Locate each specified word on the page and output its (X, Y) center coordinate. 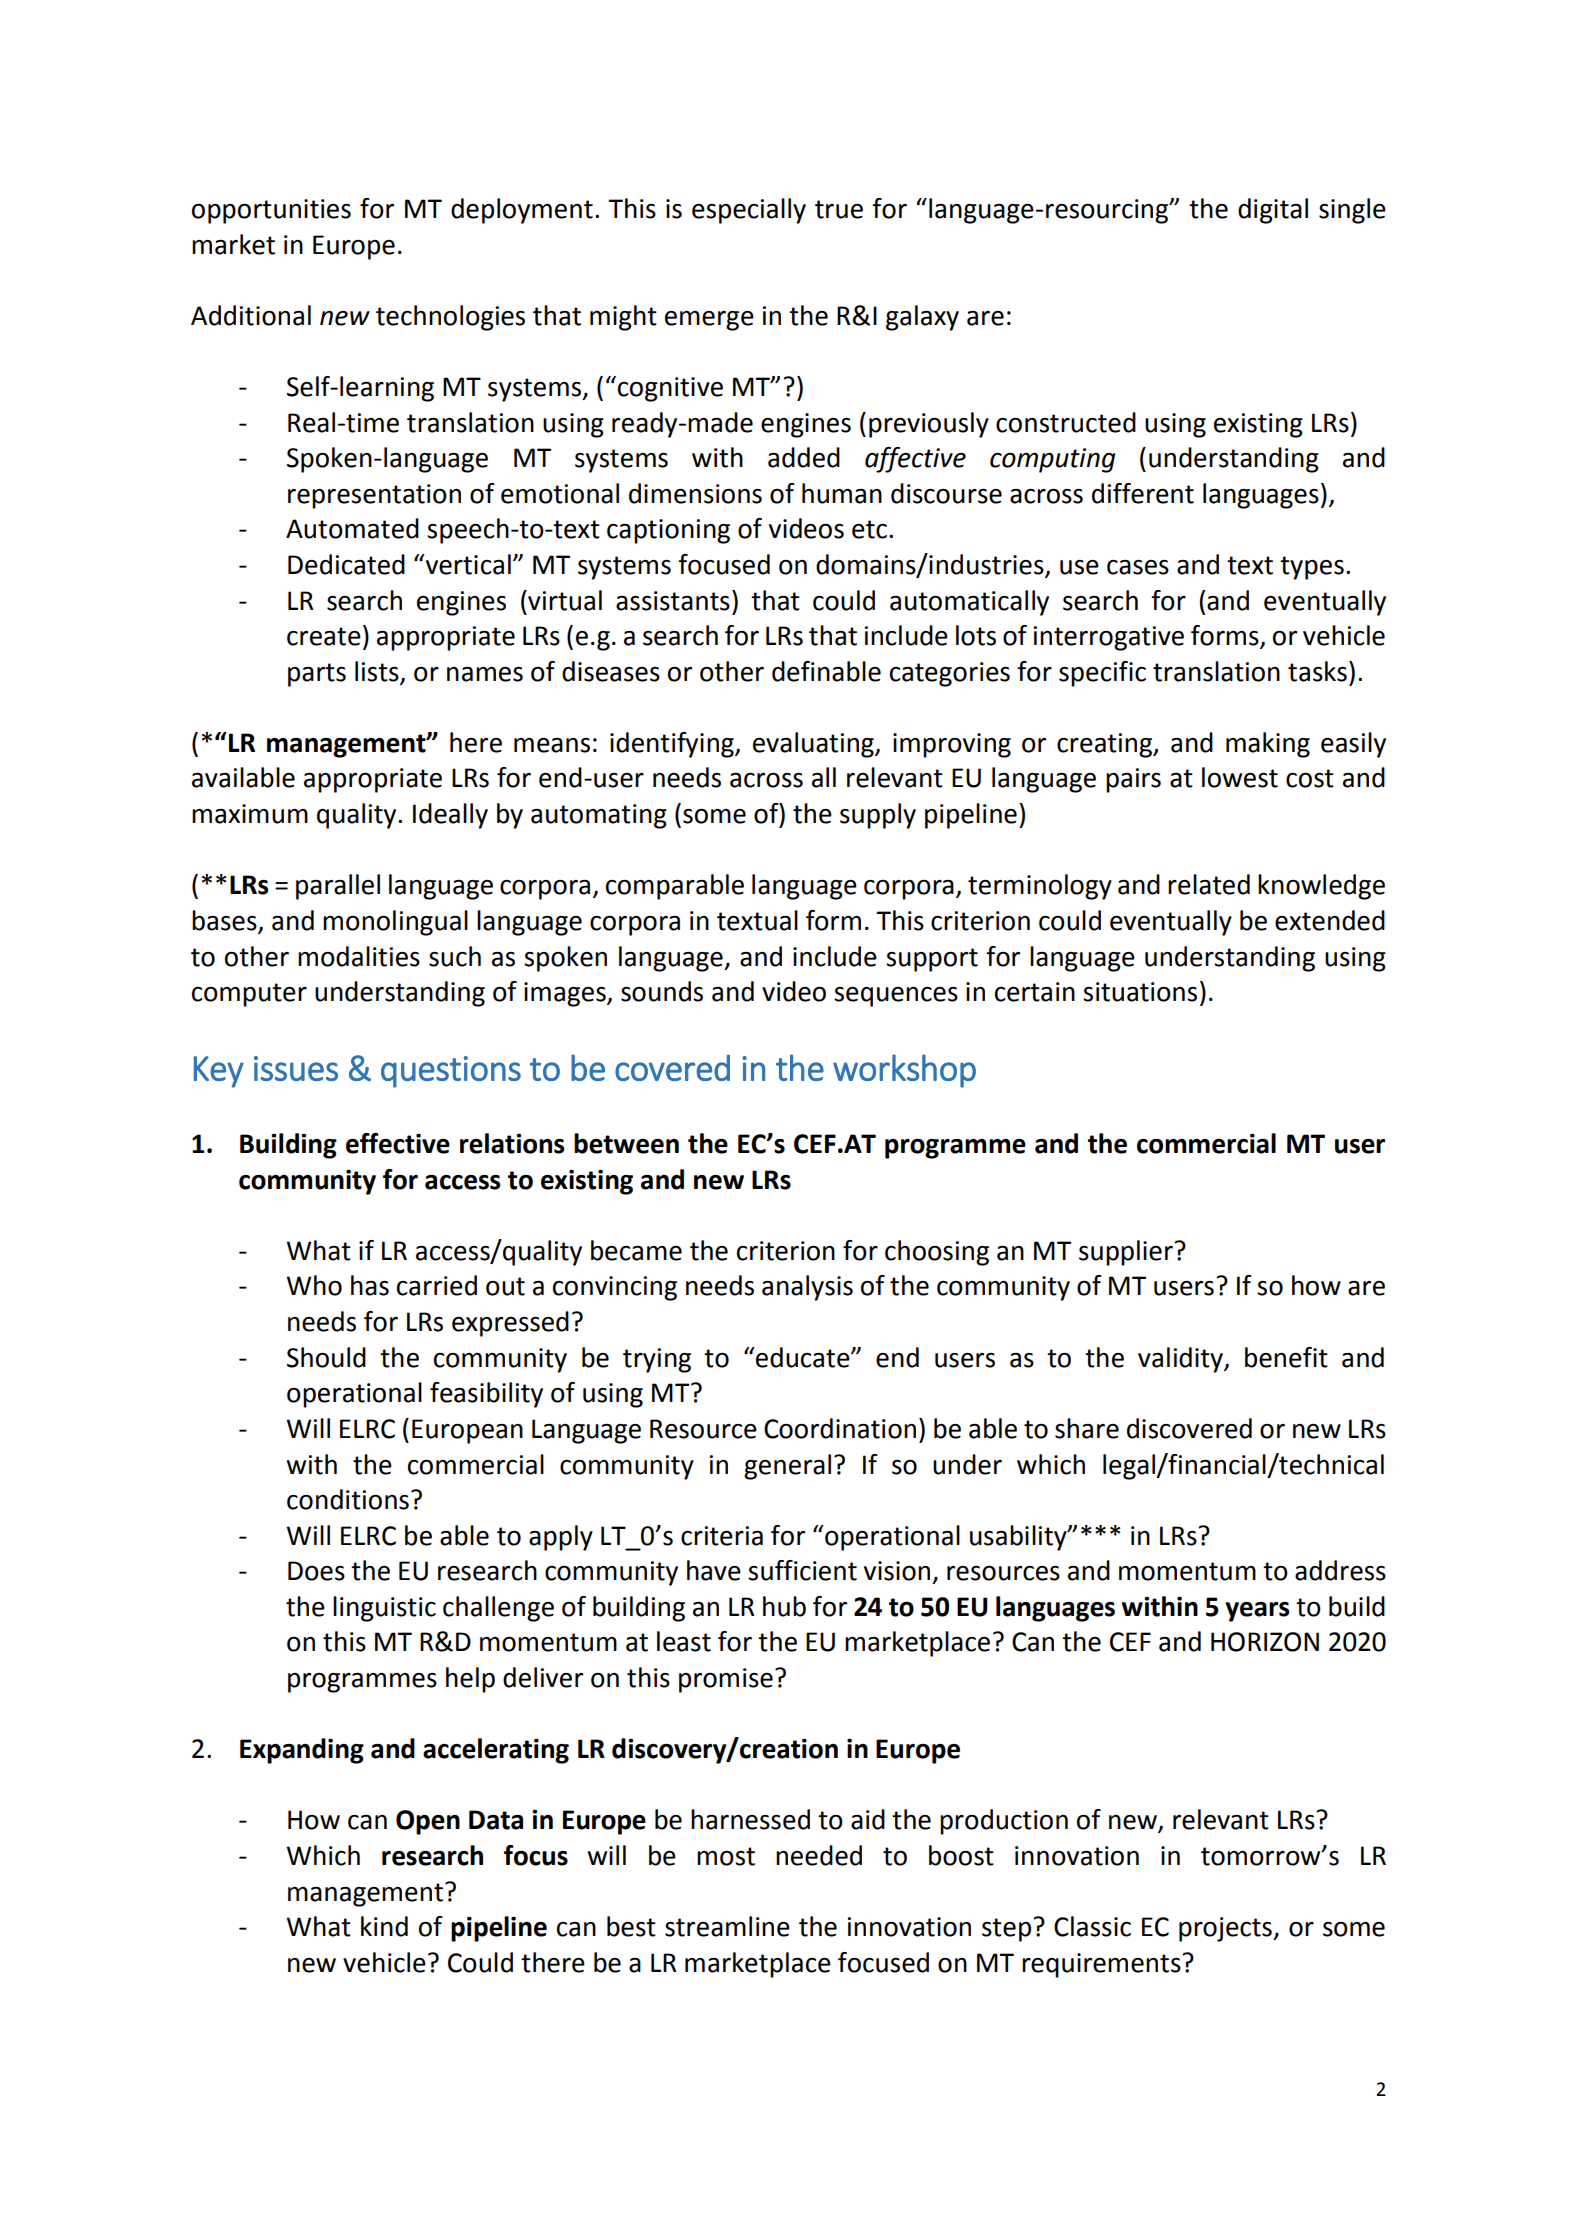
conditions (348, 1499)
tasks (1317, 671)
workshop (904, 1071)
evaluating (814, 745)
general (787, 1467)
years (1257, 1612)
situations (1140, 992)
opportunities (271, 211)
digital (1273, 211)
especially (749, 211)
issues (296, 1068)
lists (378, 672)
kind (384, 1926)
